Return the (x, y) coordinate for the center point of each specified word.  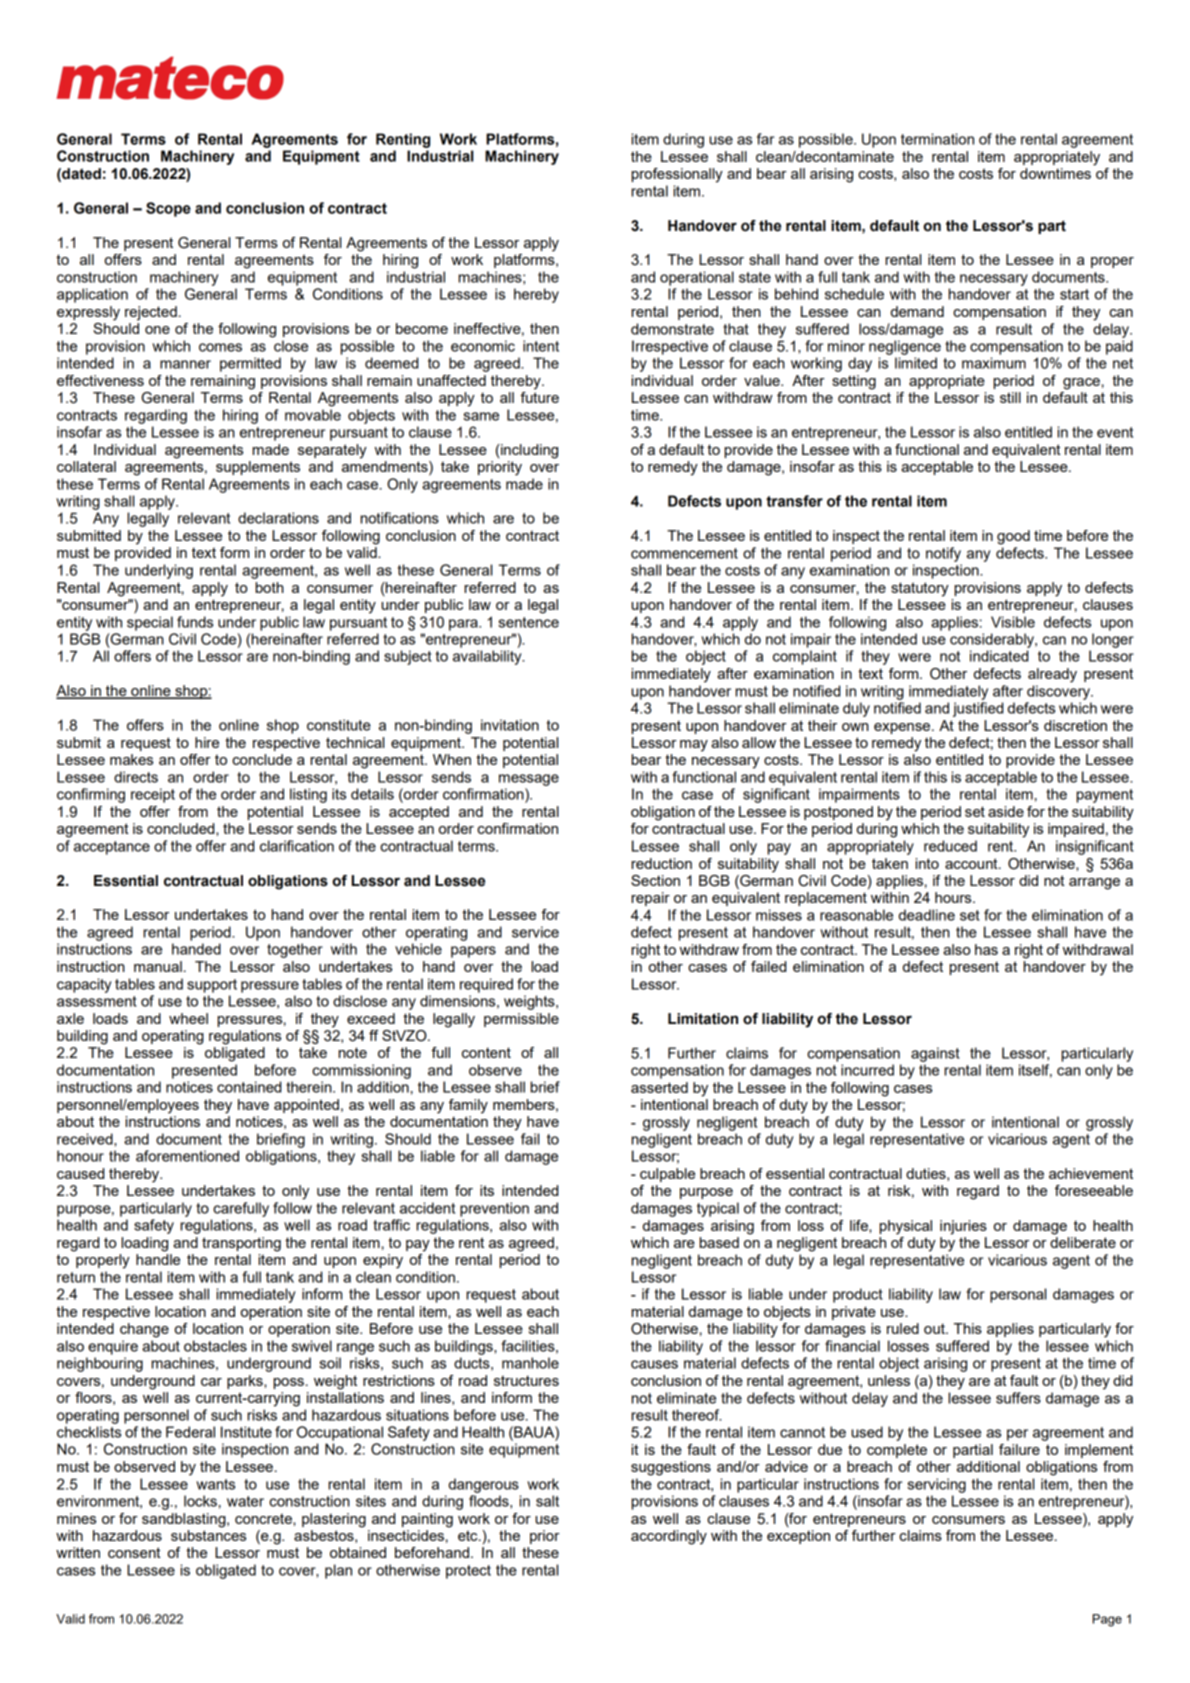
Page (1107, 1620)
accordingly (669, 1537)
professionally (677, 175)
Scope (168, 209)
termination (937, 139)
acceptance (112, 848)
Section (655, 880)
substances (208, 1535)
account (972, 863)
